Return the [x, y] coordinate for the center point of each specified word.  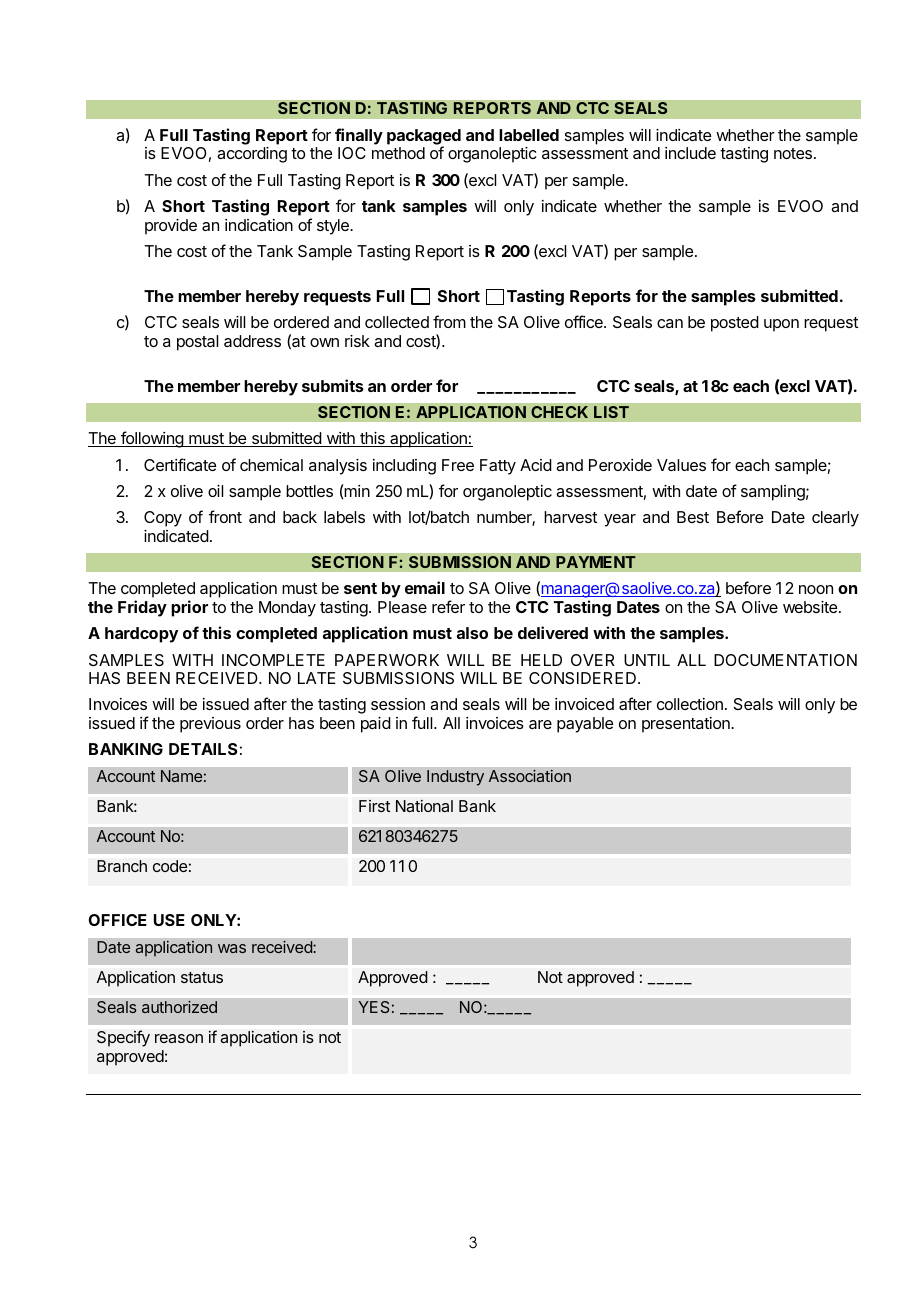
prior [189, 608]
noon [816, 589]
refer [448, 606]
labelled [529, 135]
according [252, 155]
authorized [179, 1007]
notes [794, 153]
